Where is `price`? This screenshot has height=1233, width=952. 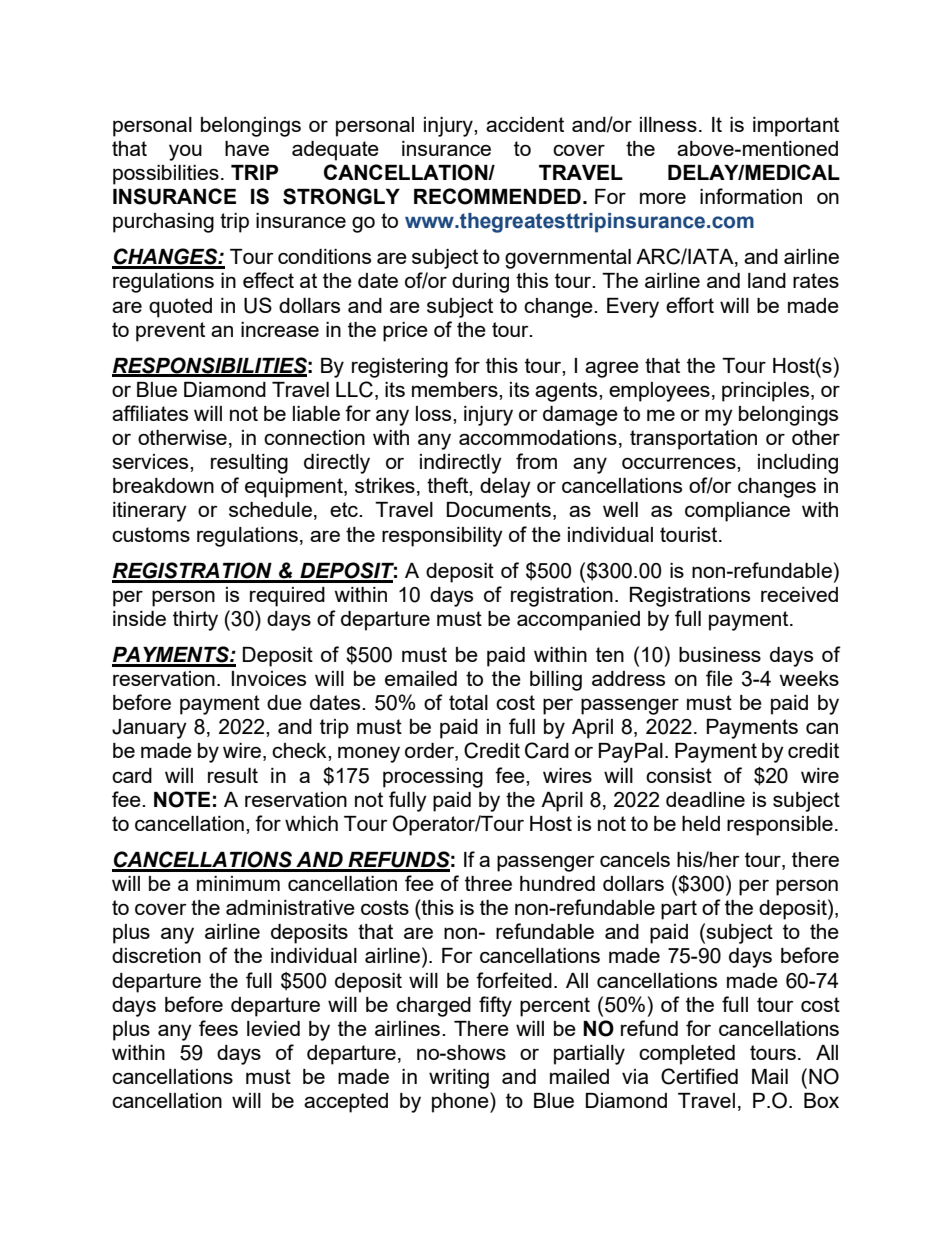 price is located at coordinates (405, 332).
